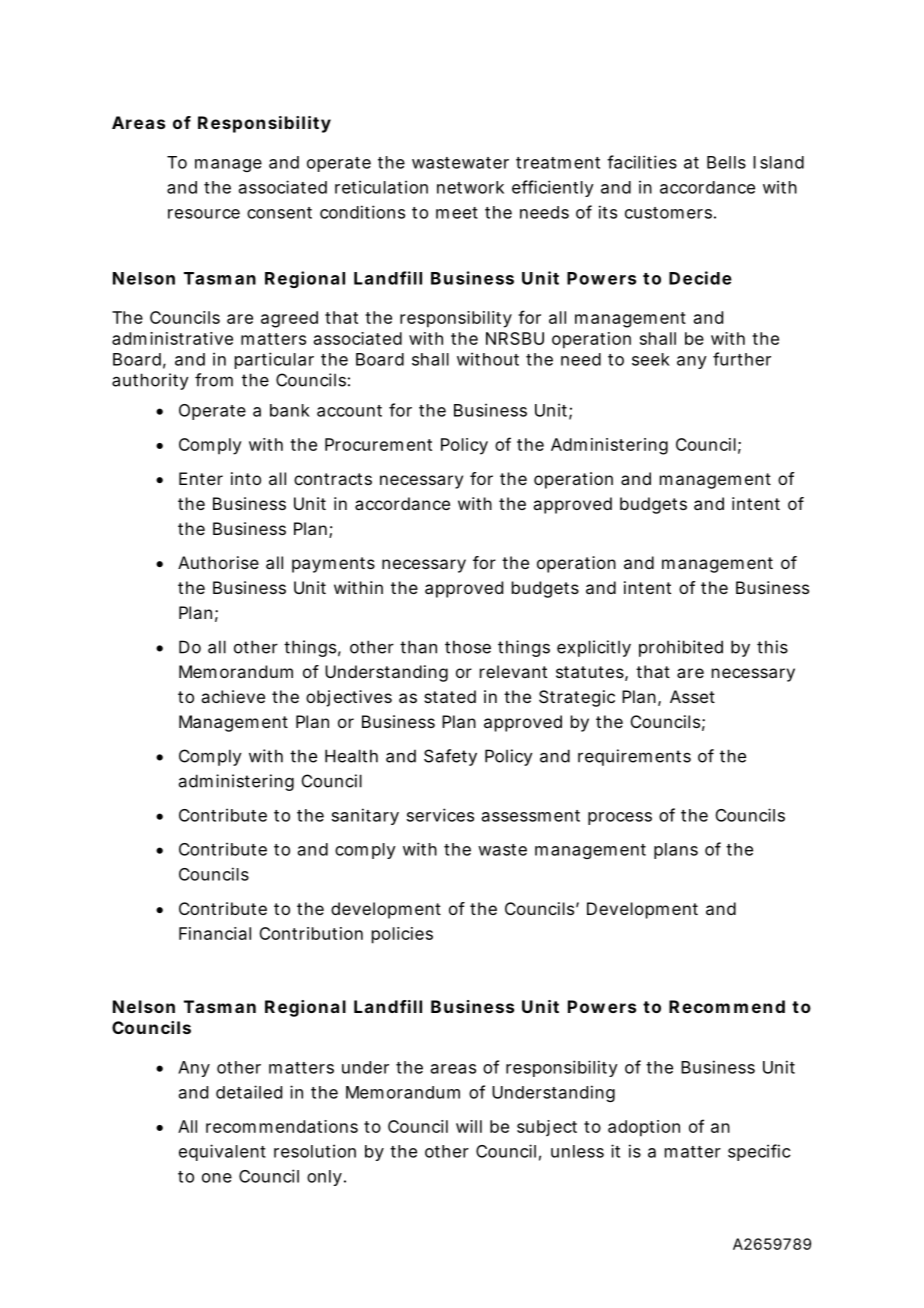  I want to click on Bells, so click(726, 162).
